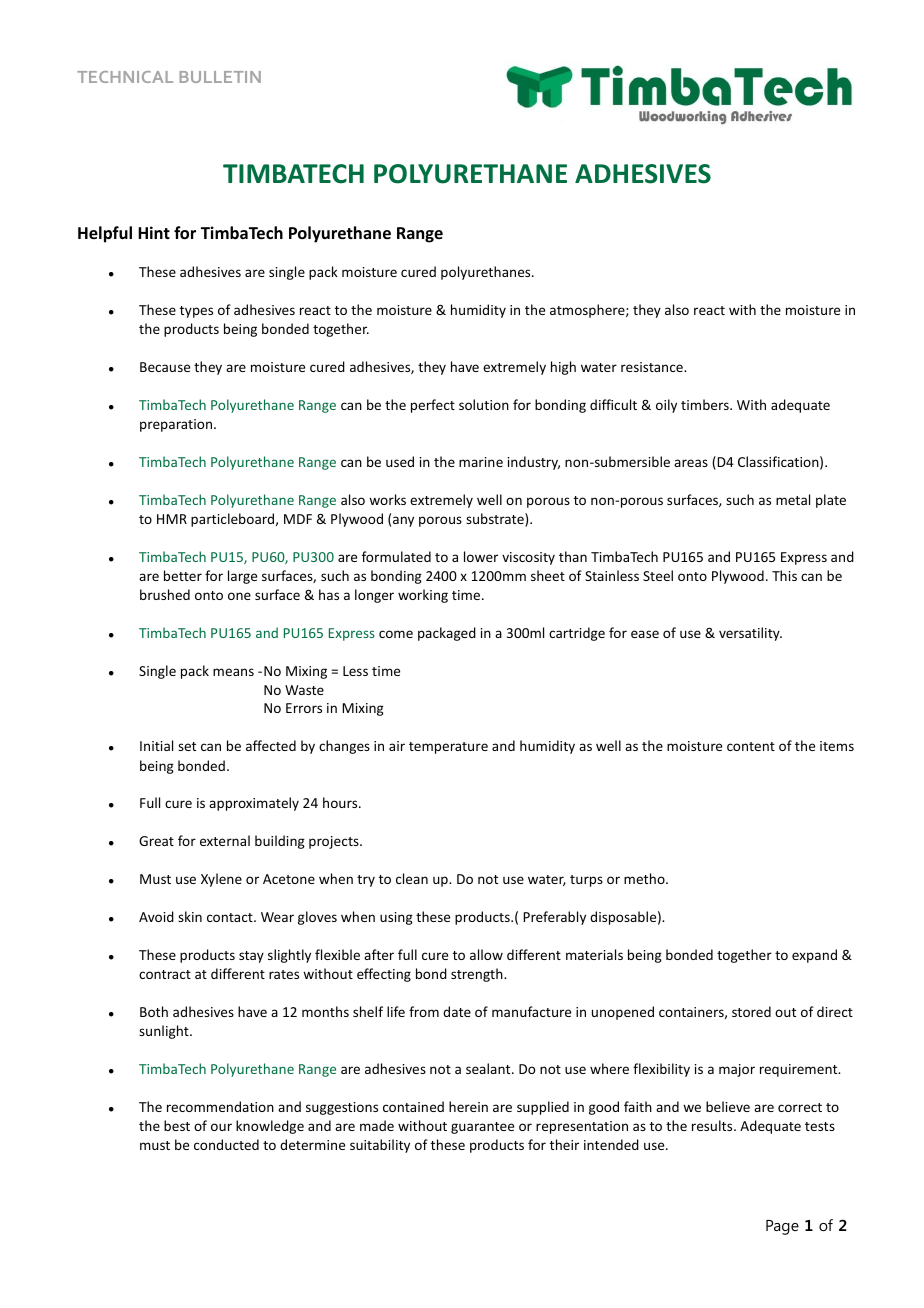 This document has width=924, height=1308. Describe the element at coordinates (484, 404) in the document. I see `solution` at that location.
